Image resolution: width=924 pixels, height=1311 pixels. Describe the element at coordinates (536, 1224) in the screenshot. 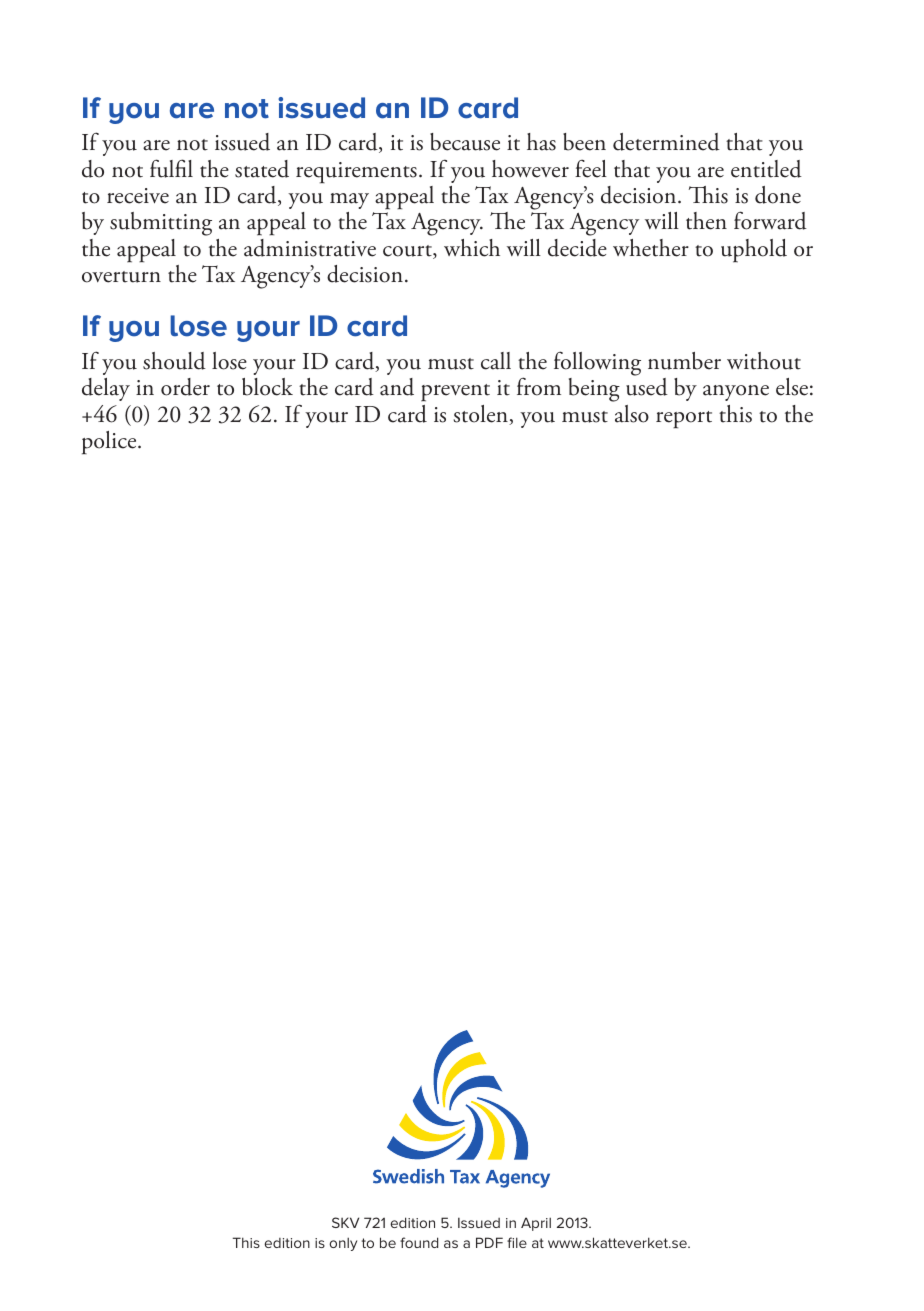

I see `April` at that location.
